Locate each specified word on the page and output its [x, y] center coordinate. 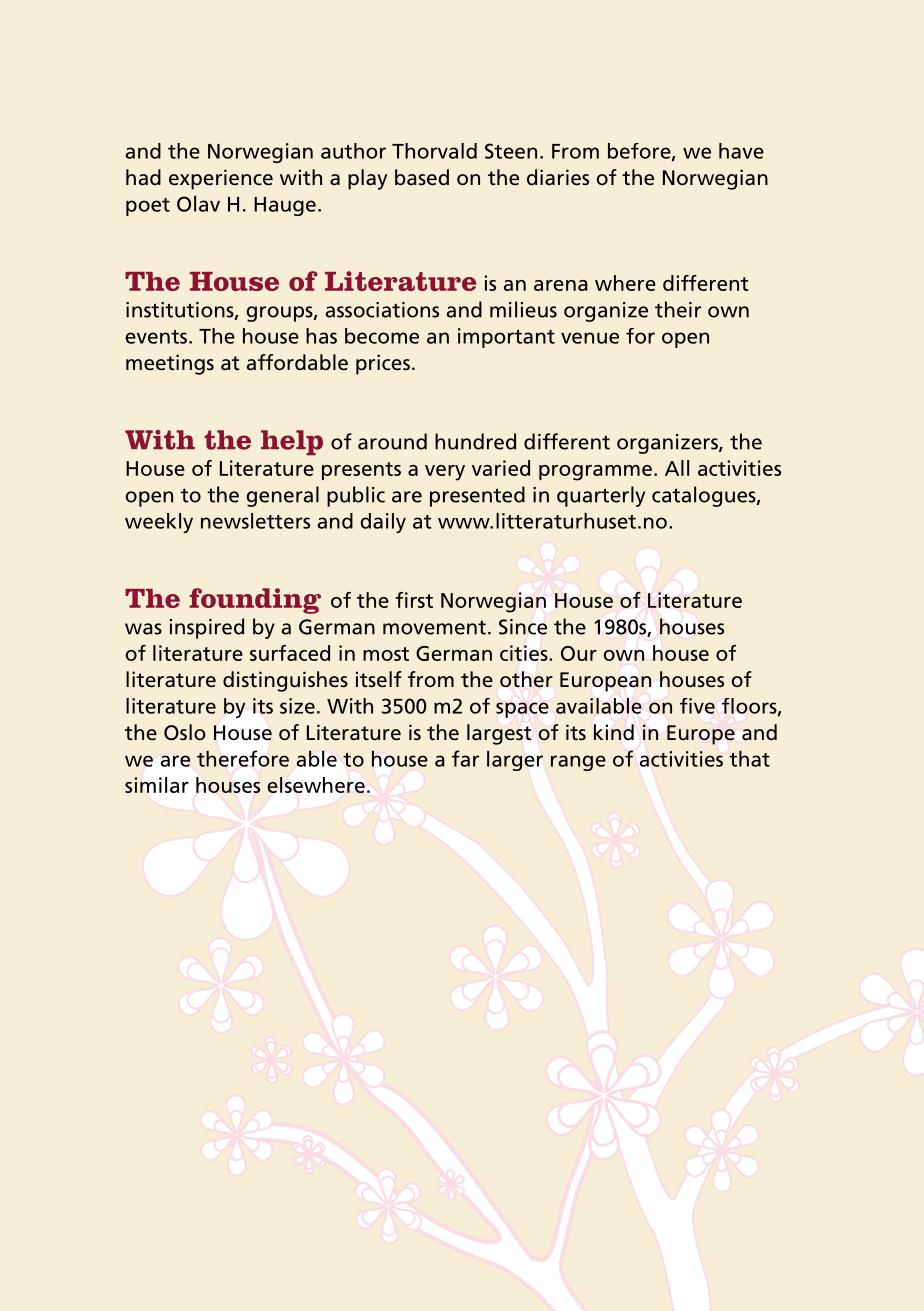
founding [255, 601]
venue [590, 338]
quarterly [601, 496]
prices [383, 364]
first [414, 600]
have [741, 151]
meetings [170, 364]
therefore [243, 758]
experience [221, 179]
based [422, 177]
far [465, 758]
